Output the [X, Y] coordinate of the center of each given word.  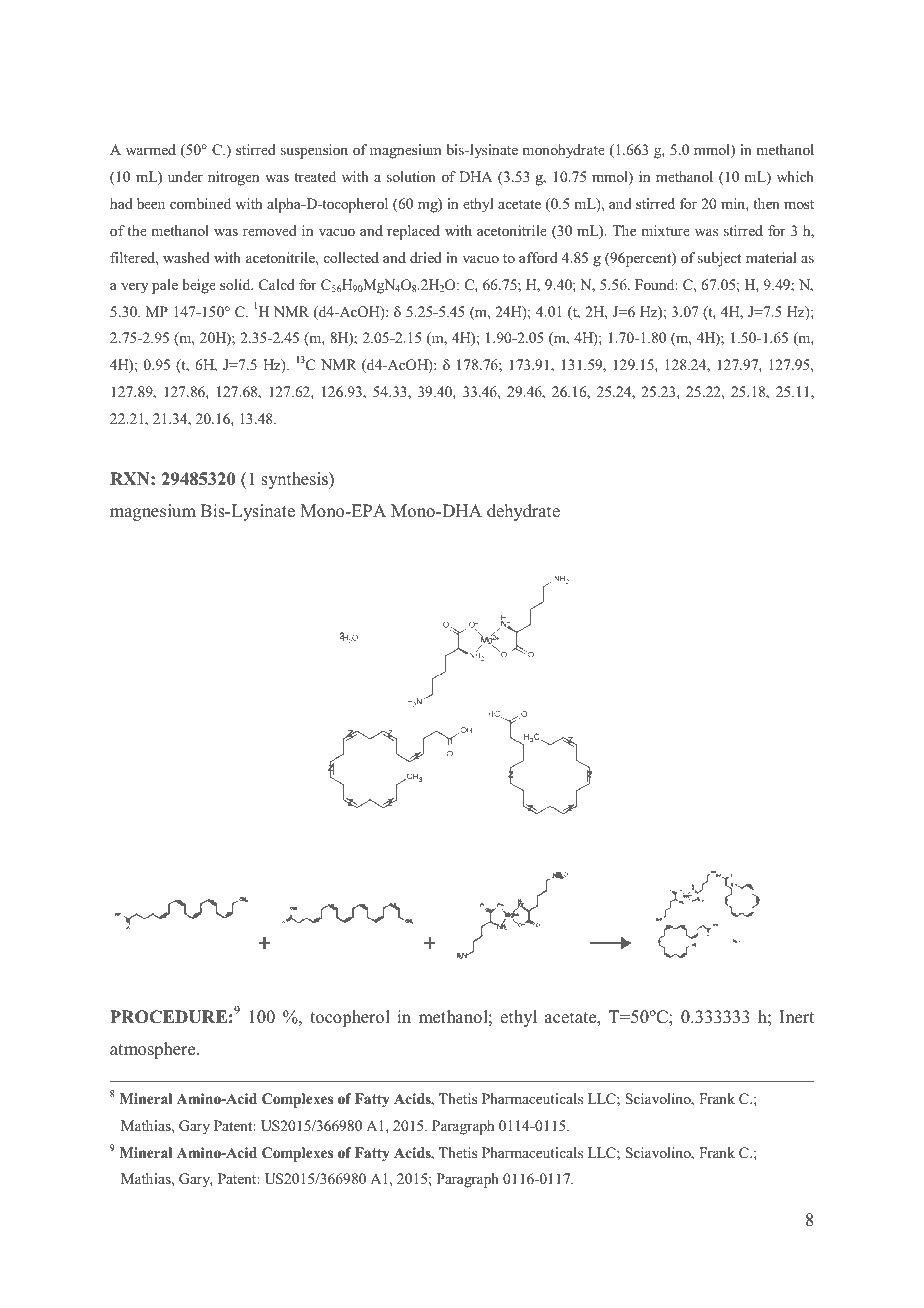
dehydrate [523, 512]
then [766, 203]
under [185, 176]
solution [411, 176]
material [771, 257]
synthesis [295, 480]
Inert [796, 1017]
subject [719, 259]
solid [236, 284]
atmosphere [154, 1050]
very [134, 288]
